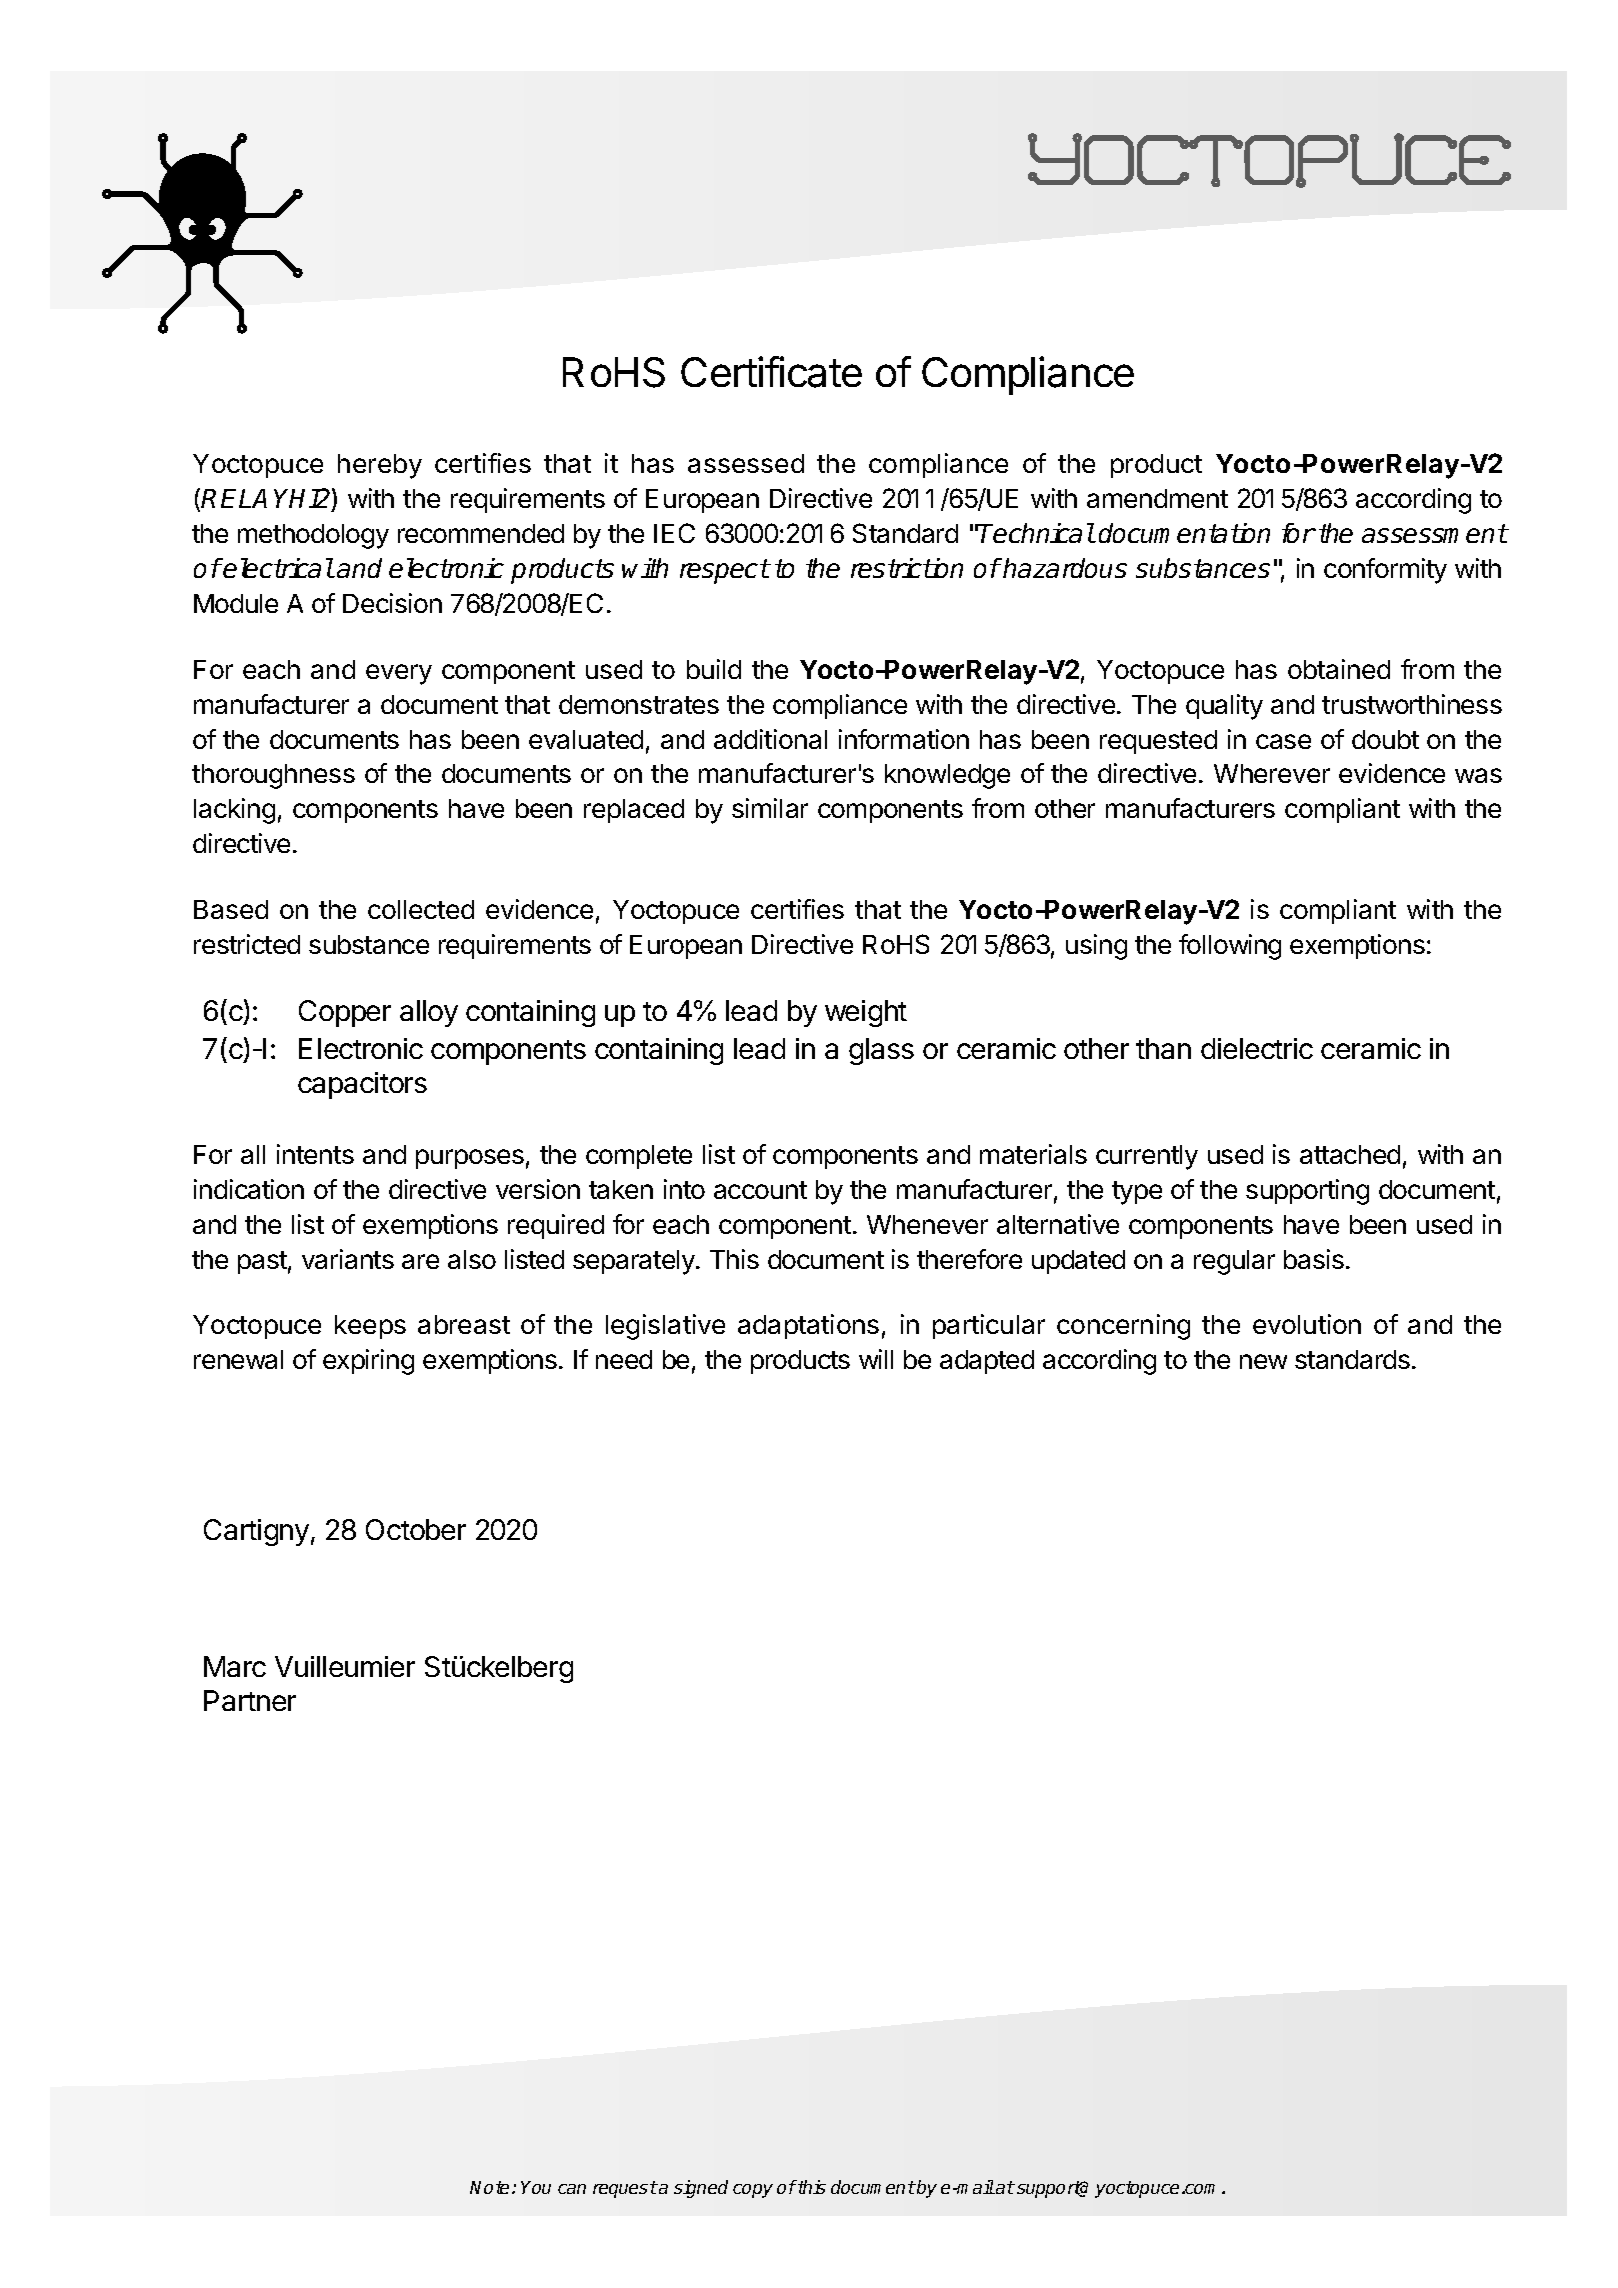  I want to click on Wherever, so click(1272, 773).
